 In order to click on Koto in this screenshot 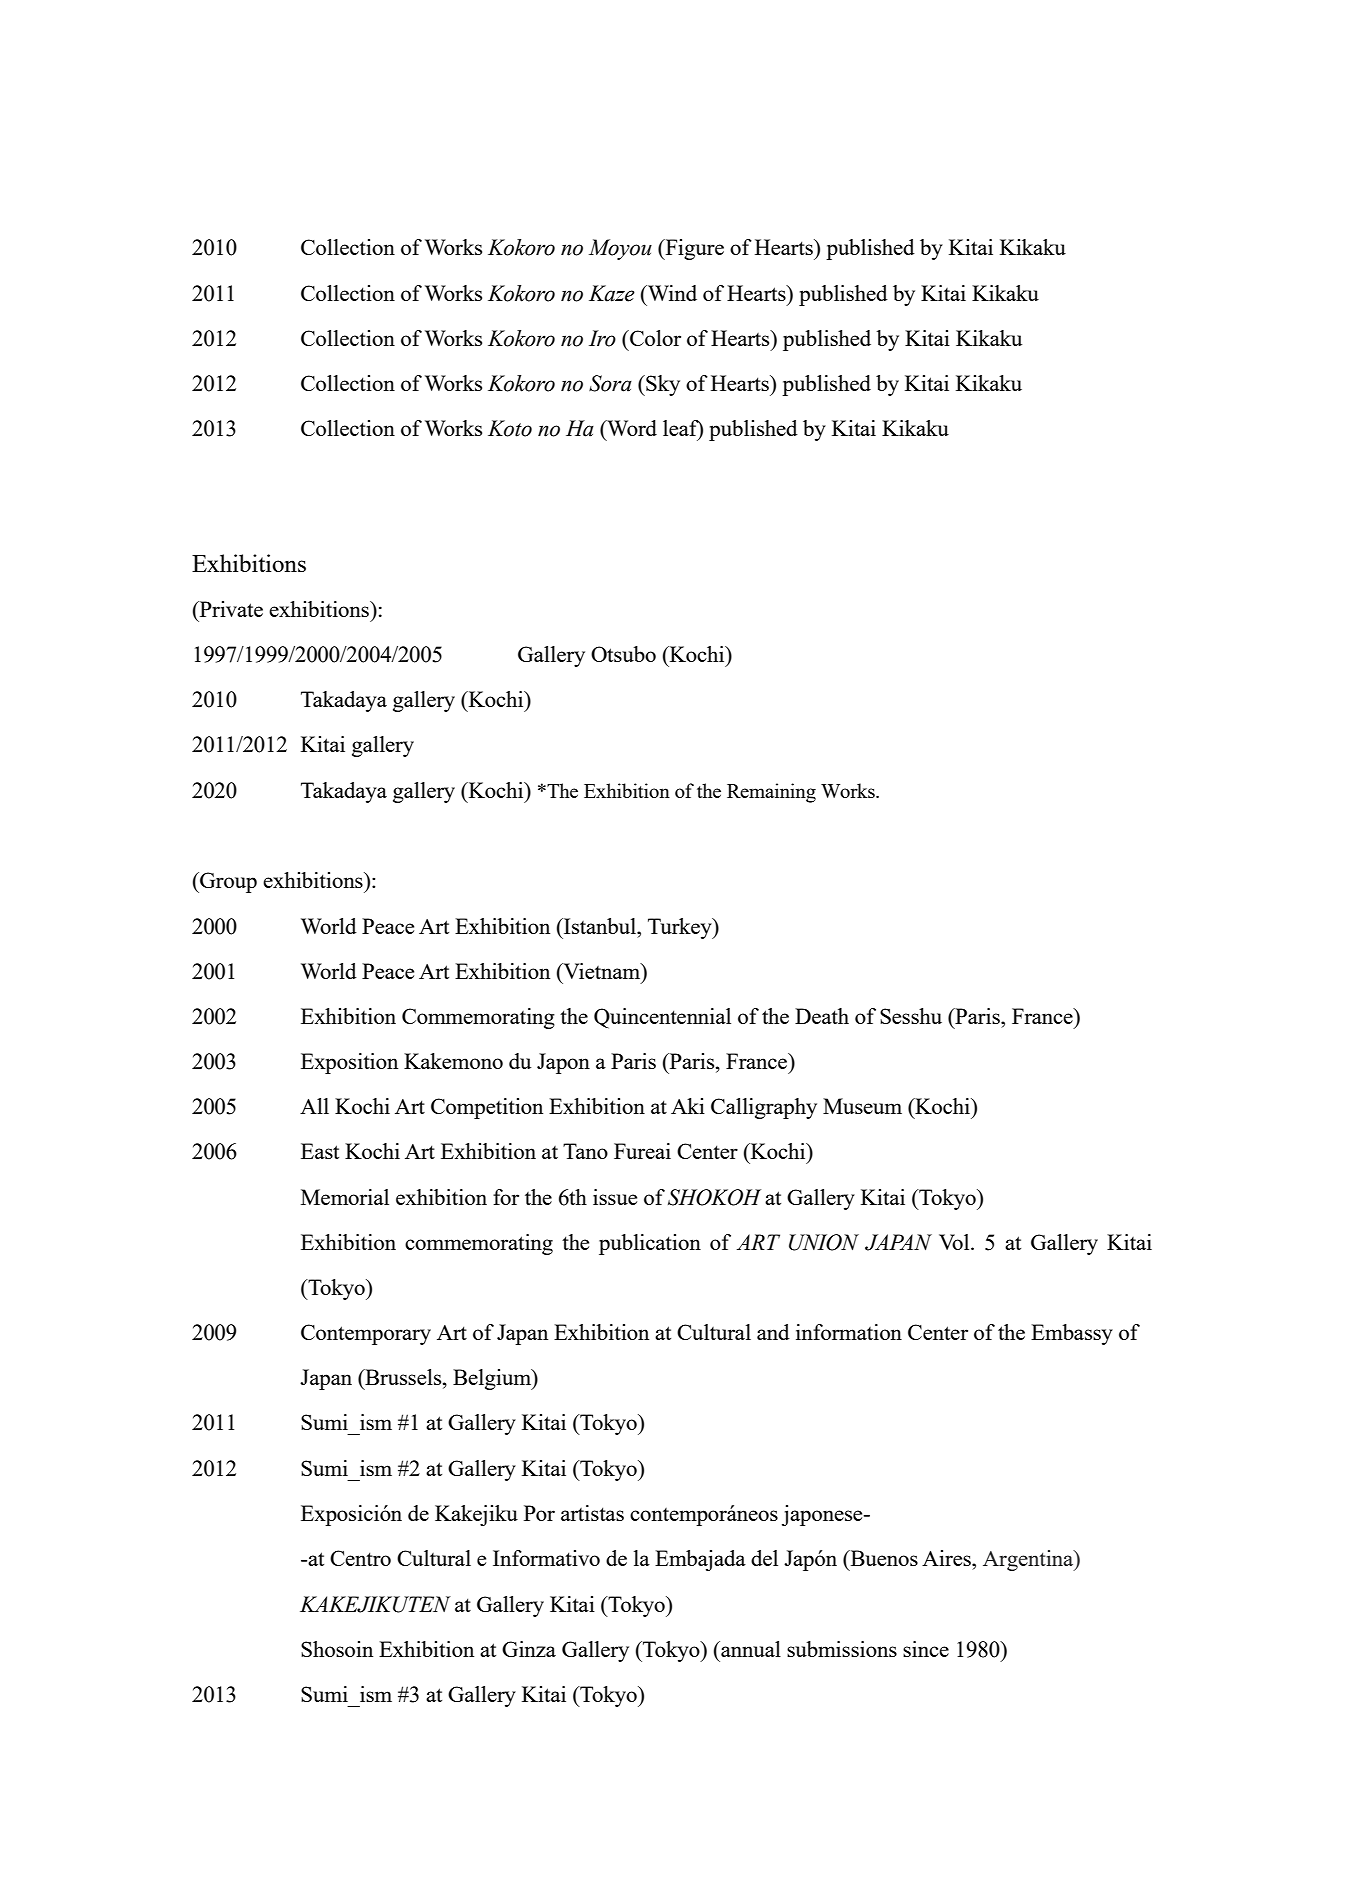, I will do `click(510, 428)`.
